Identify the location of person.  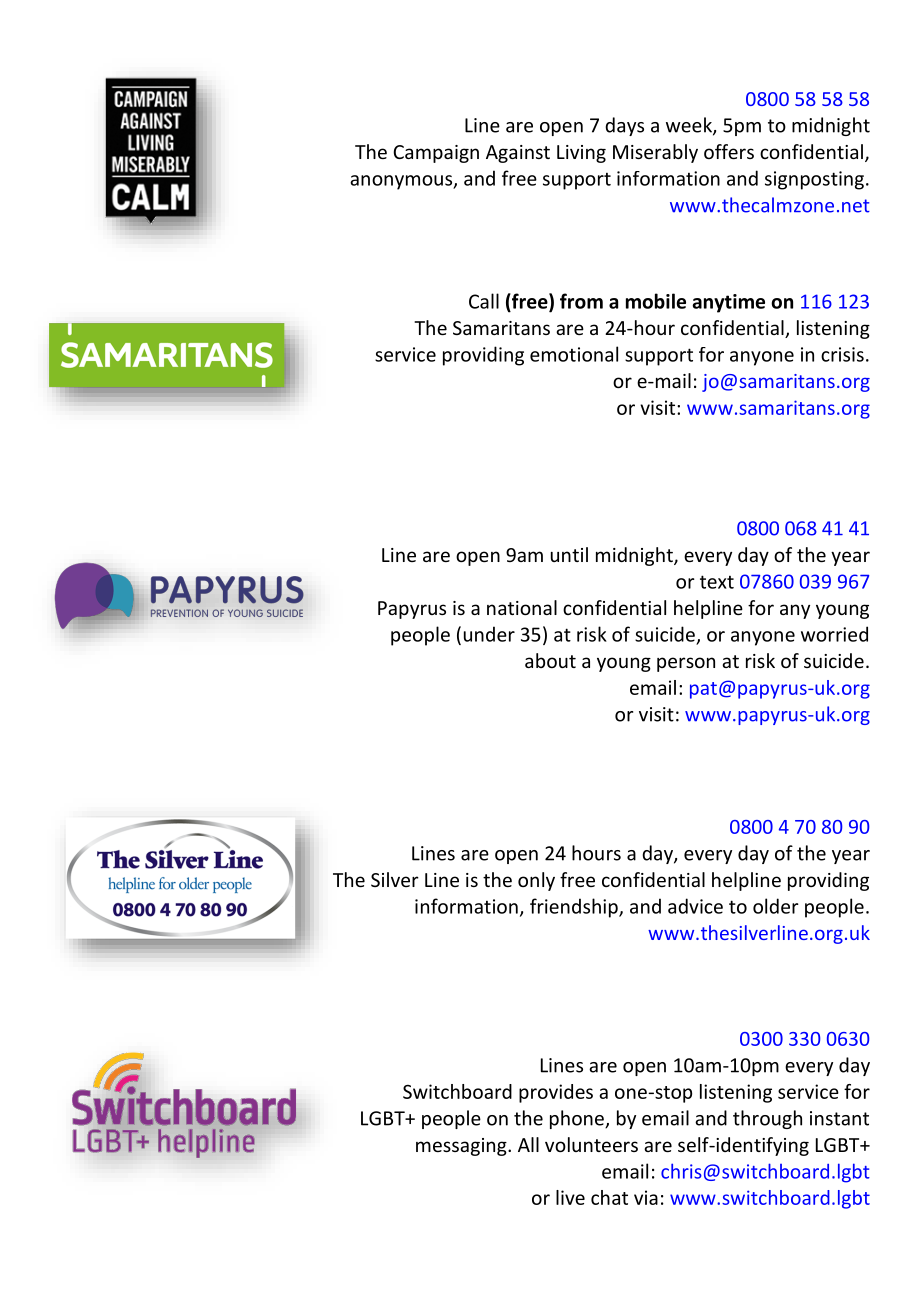
(686, 664).
